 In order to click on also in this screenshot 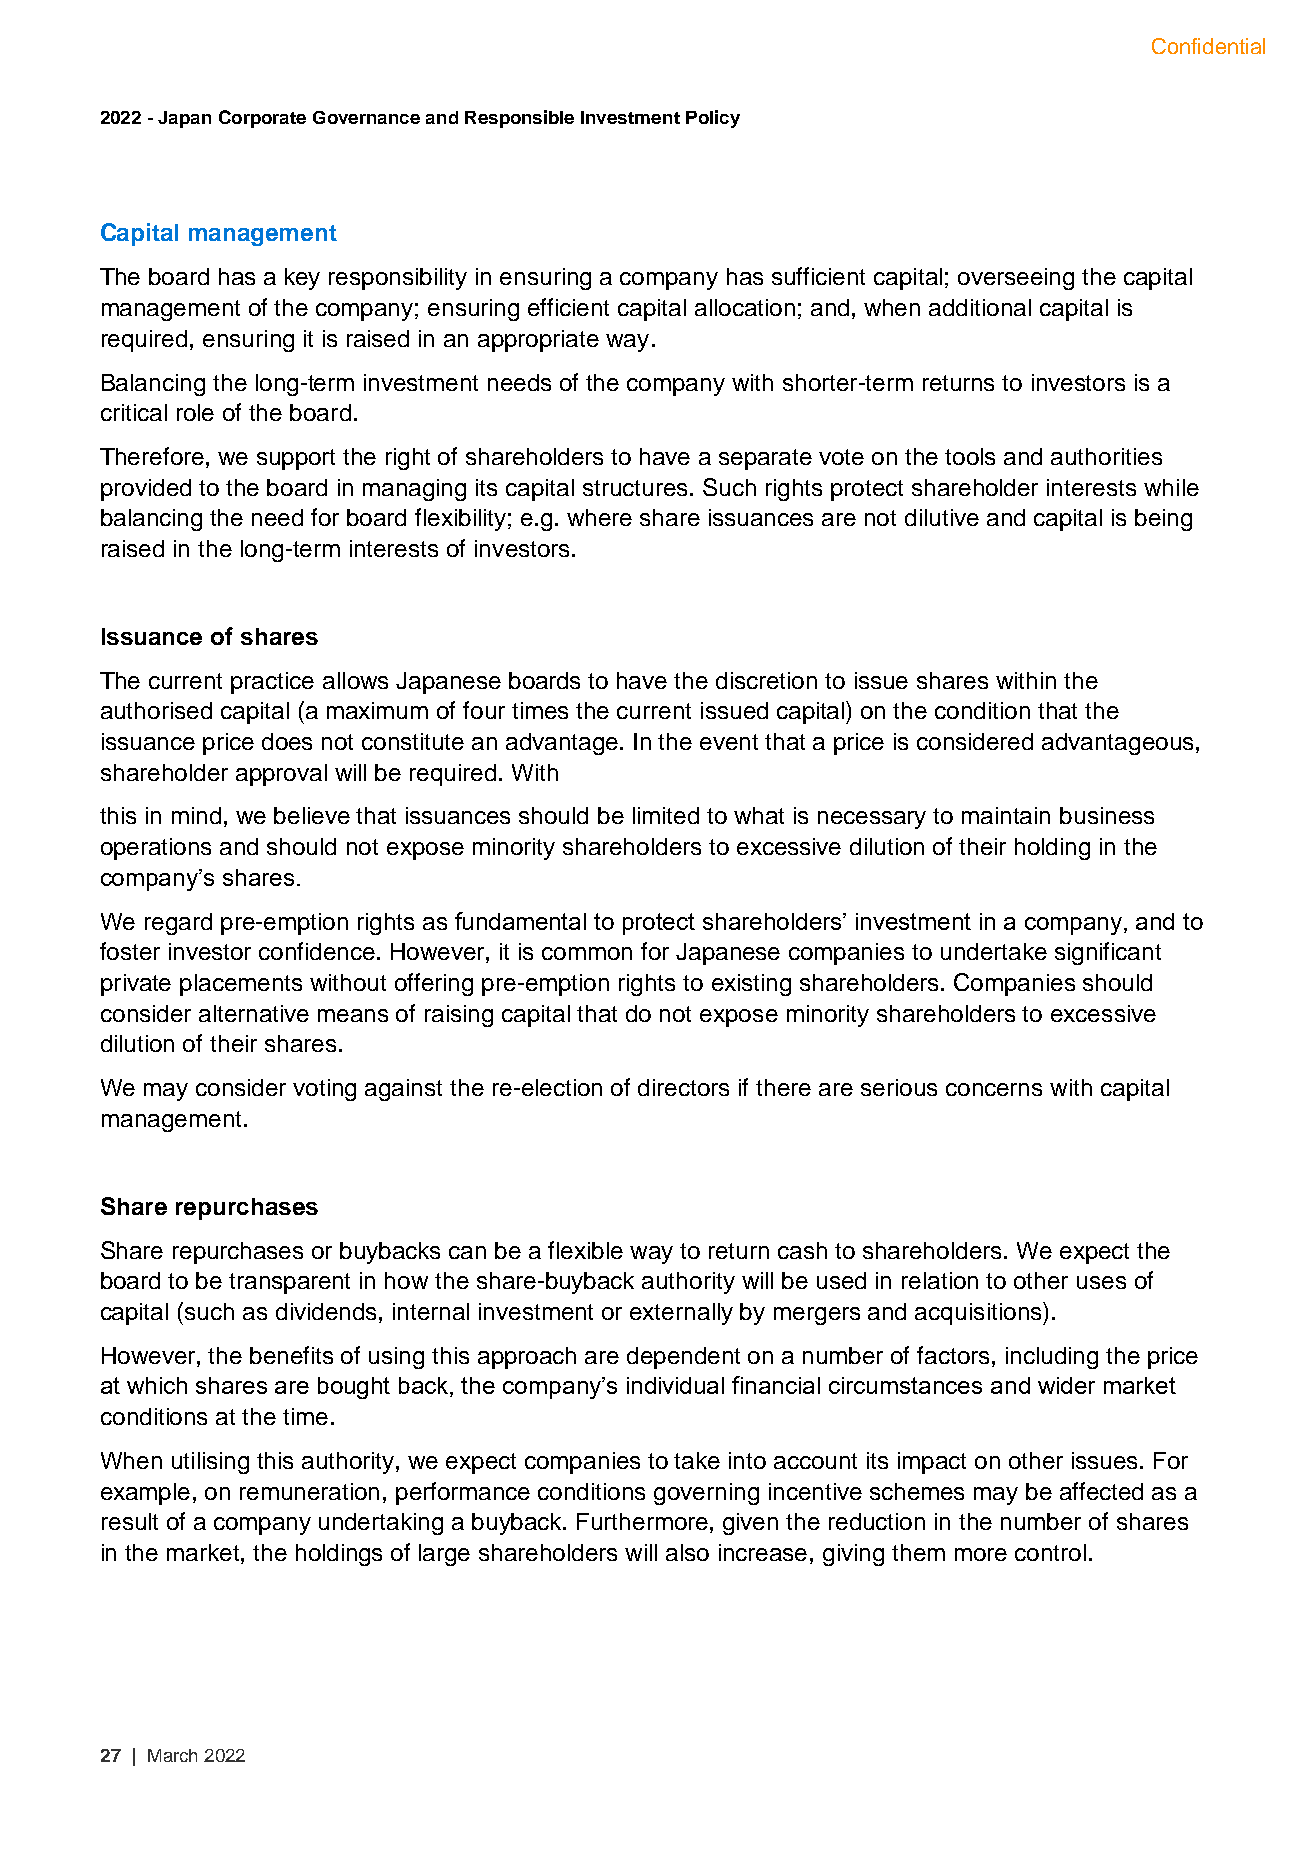, I will do `click(687, 1552)`.
